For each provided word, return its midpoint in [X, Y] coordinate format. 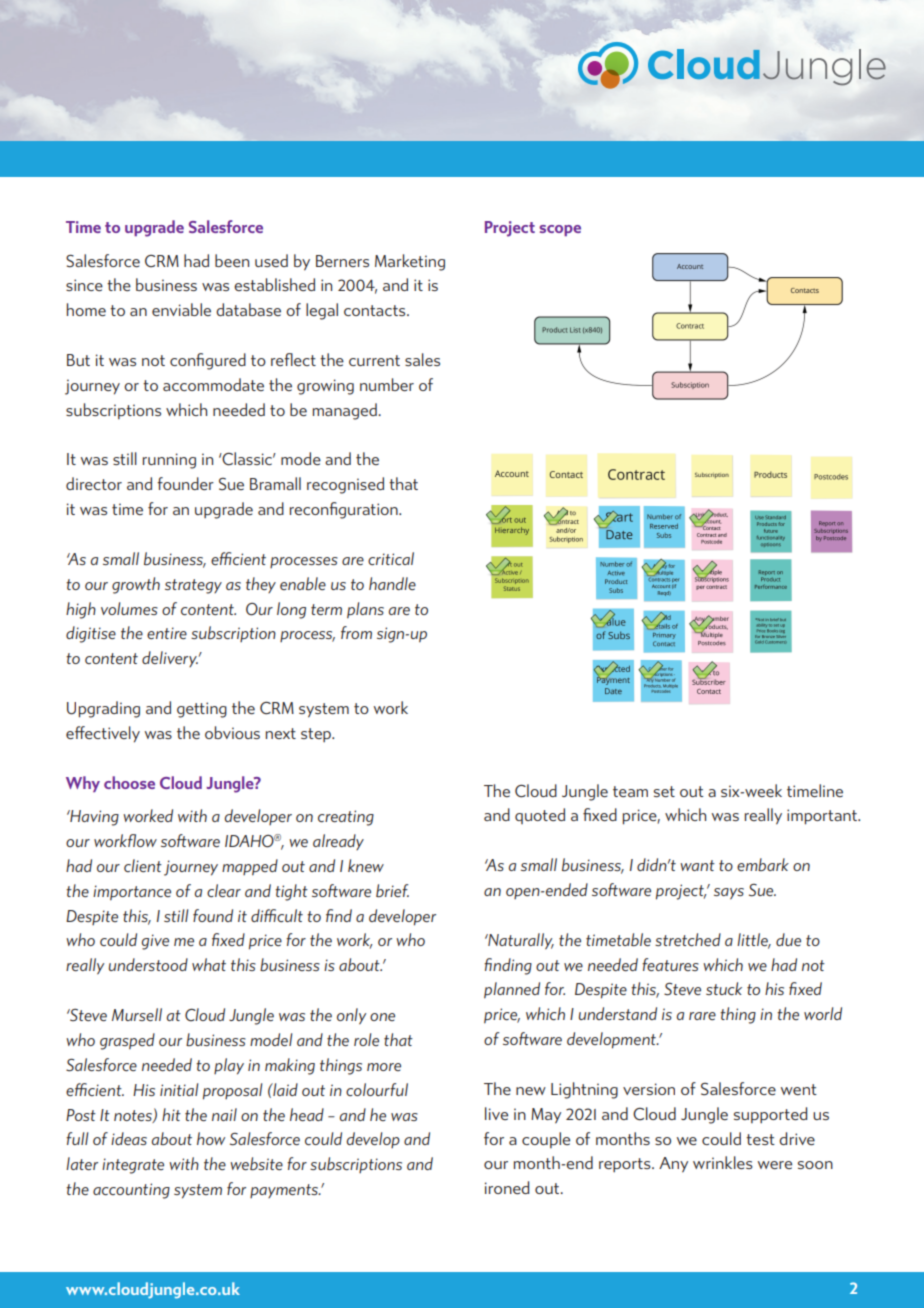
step [317, 735]
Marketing [410, 262]
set [664, 791]
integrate [133, 1166]
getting [202, 710]
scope [560, 230]
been [232, 260]
